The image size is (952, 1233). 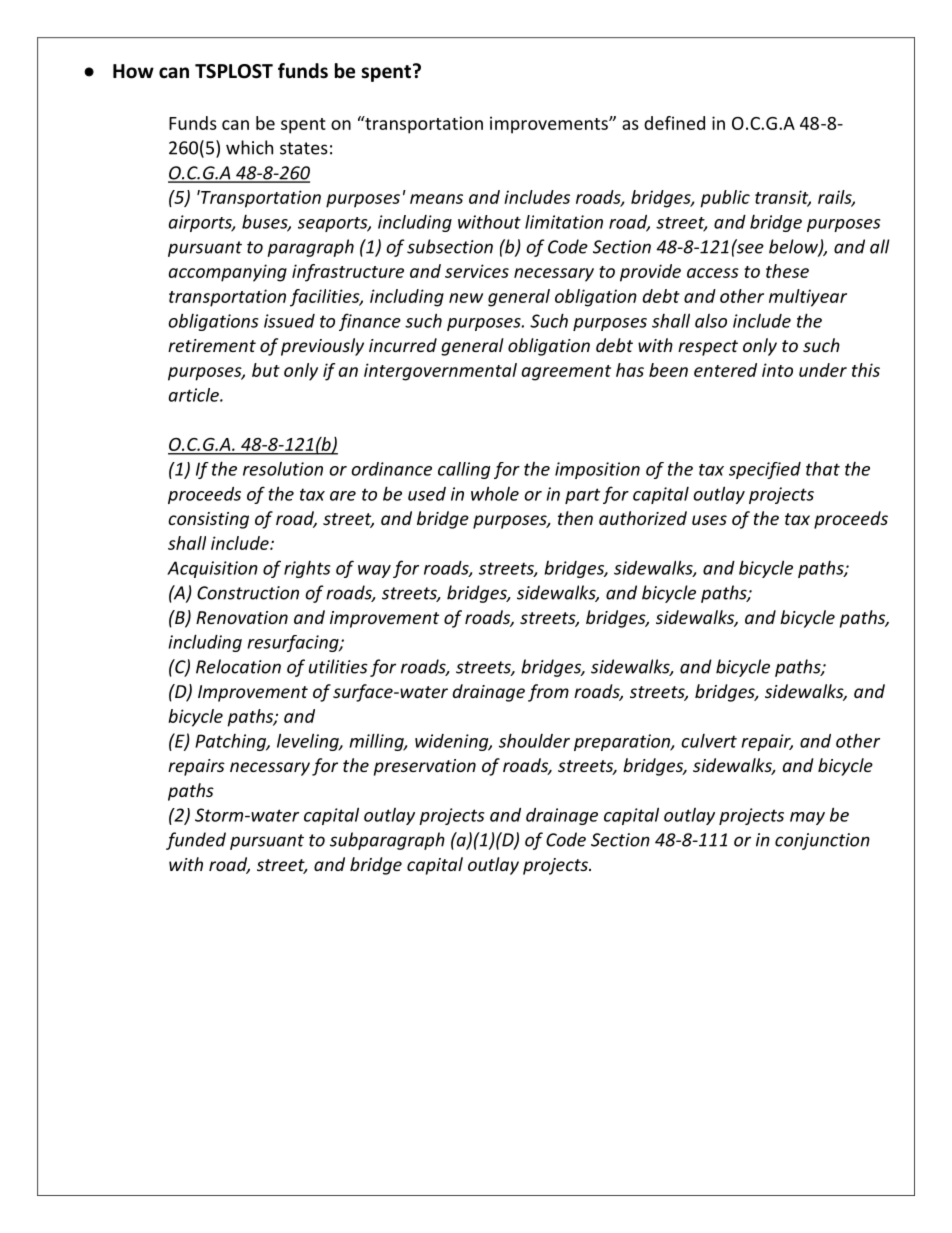 What do you see at coordinates (674, 123) in the page?
I see `defined` at bounding box center [674, 123].
